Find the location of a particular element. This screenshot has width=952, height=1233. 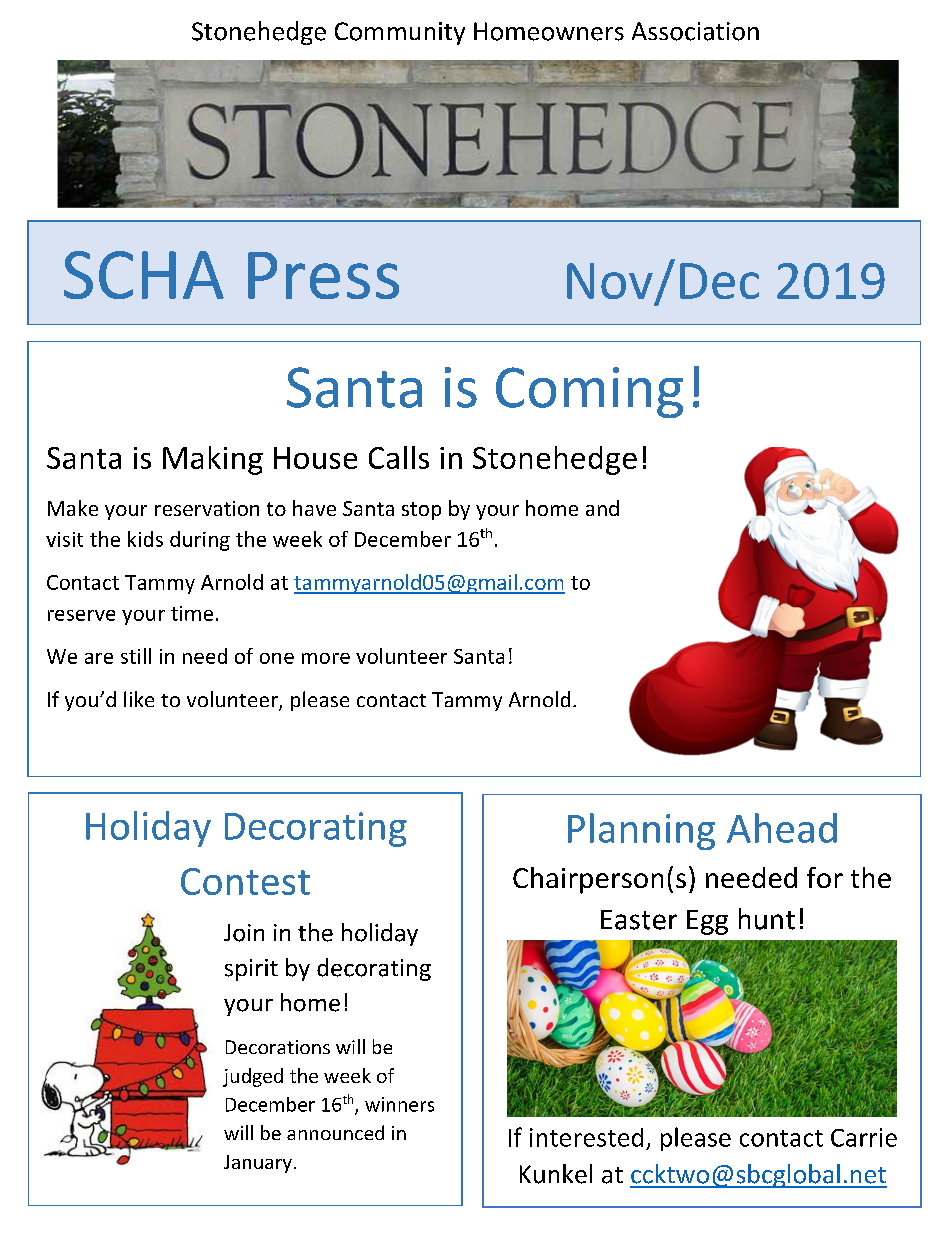

for is located at coordinates (825, 877).
